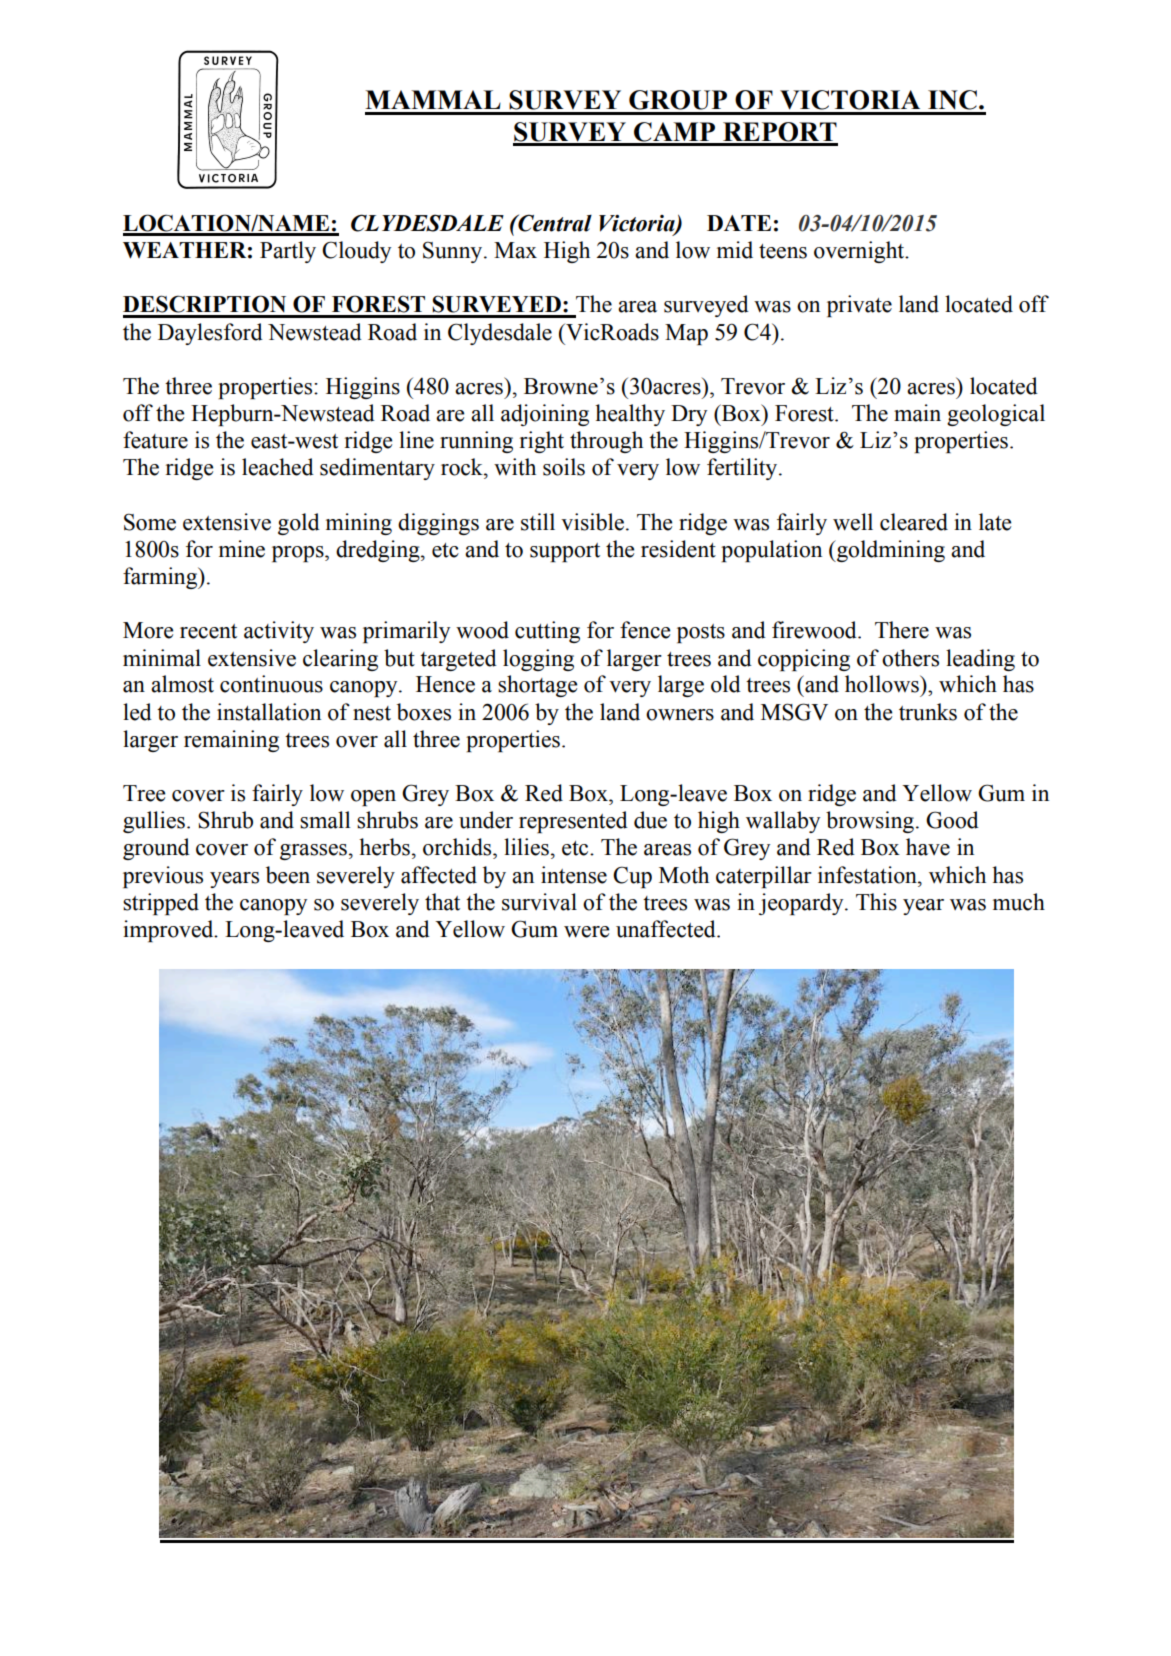 This document has width=1171, height=1656. What do you see at coordinates (242, 549) in the document?
I see `mine` at bounding box center [242, 549].
